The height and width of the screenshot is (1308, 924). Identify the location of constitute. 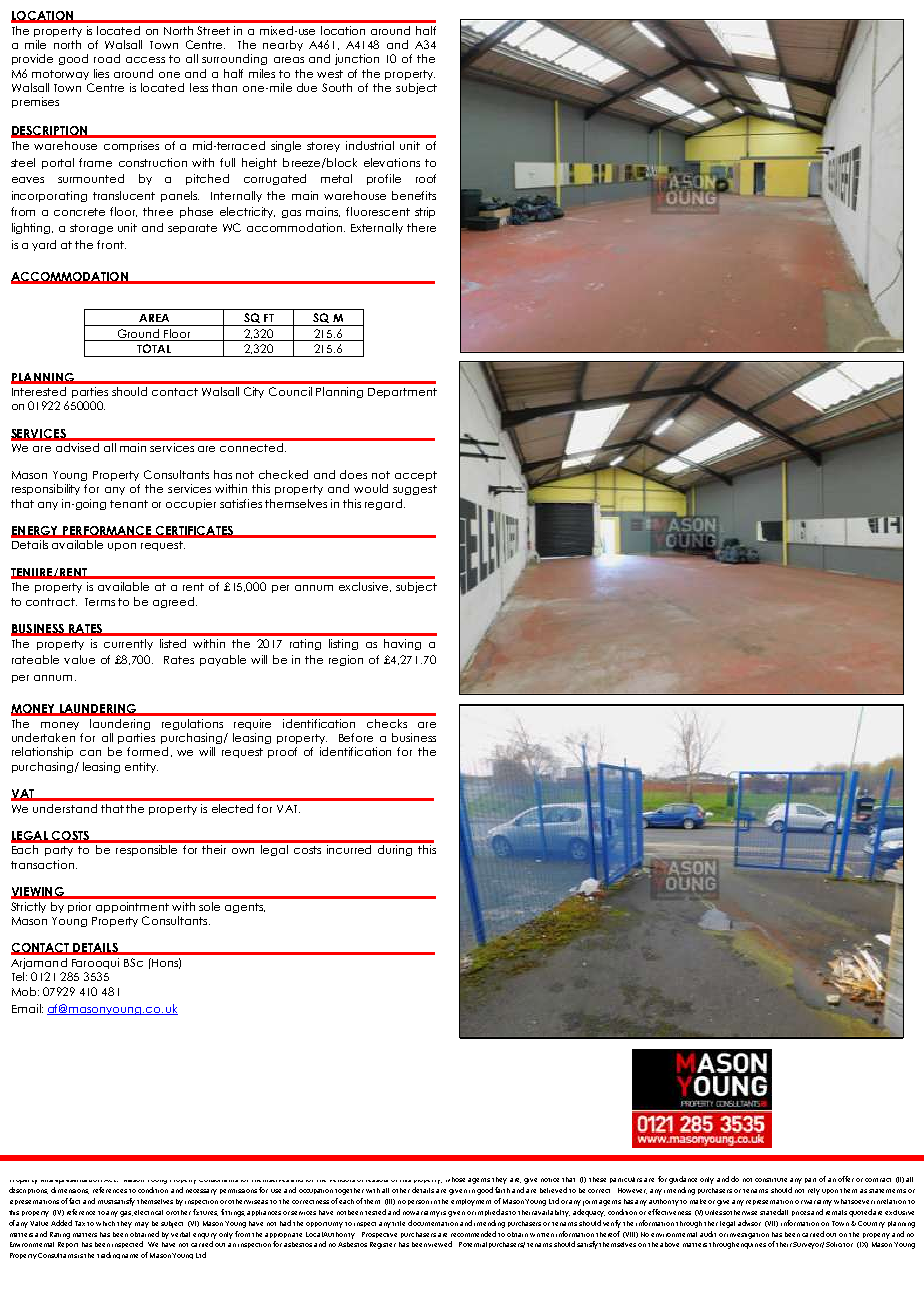
(771, 1180).
